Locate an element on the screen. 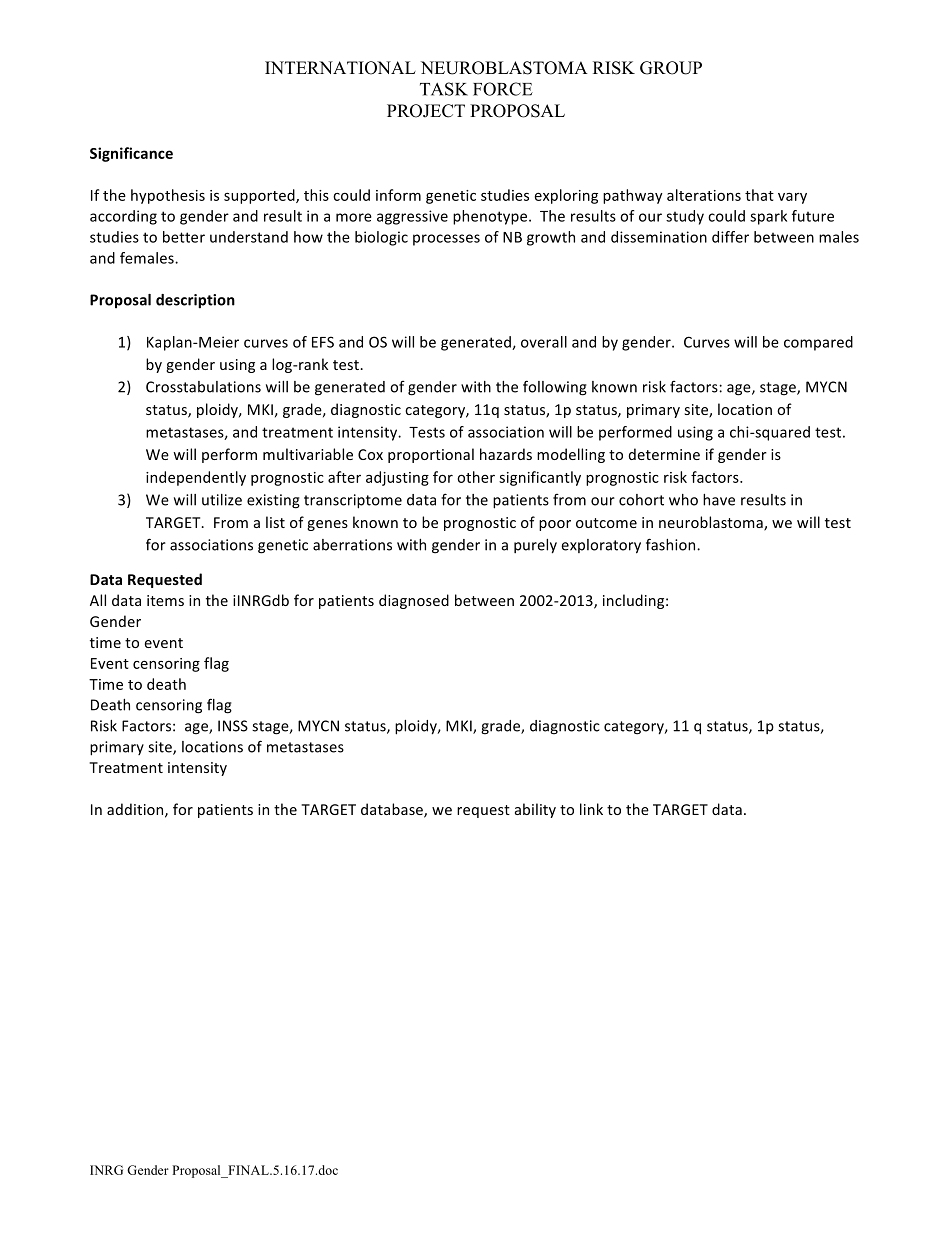 Image resolution: width=952 pixels, height=1233 pixels. exploratory is located at coordinates (601, 546).
